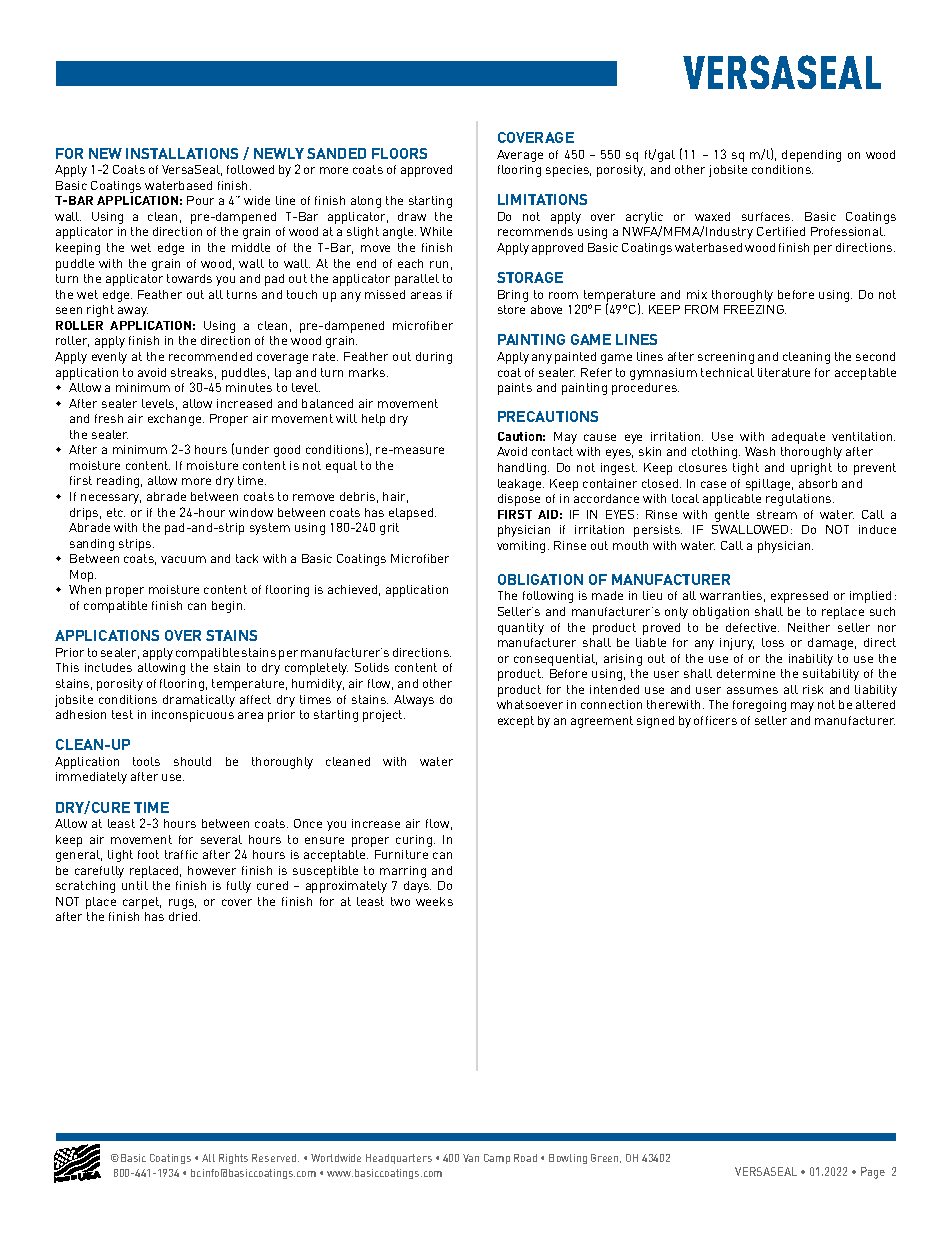  What do you see at coordinates (520, 156) in the page?
I see `Average` at bounding box center [520, 156].
